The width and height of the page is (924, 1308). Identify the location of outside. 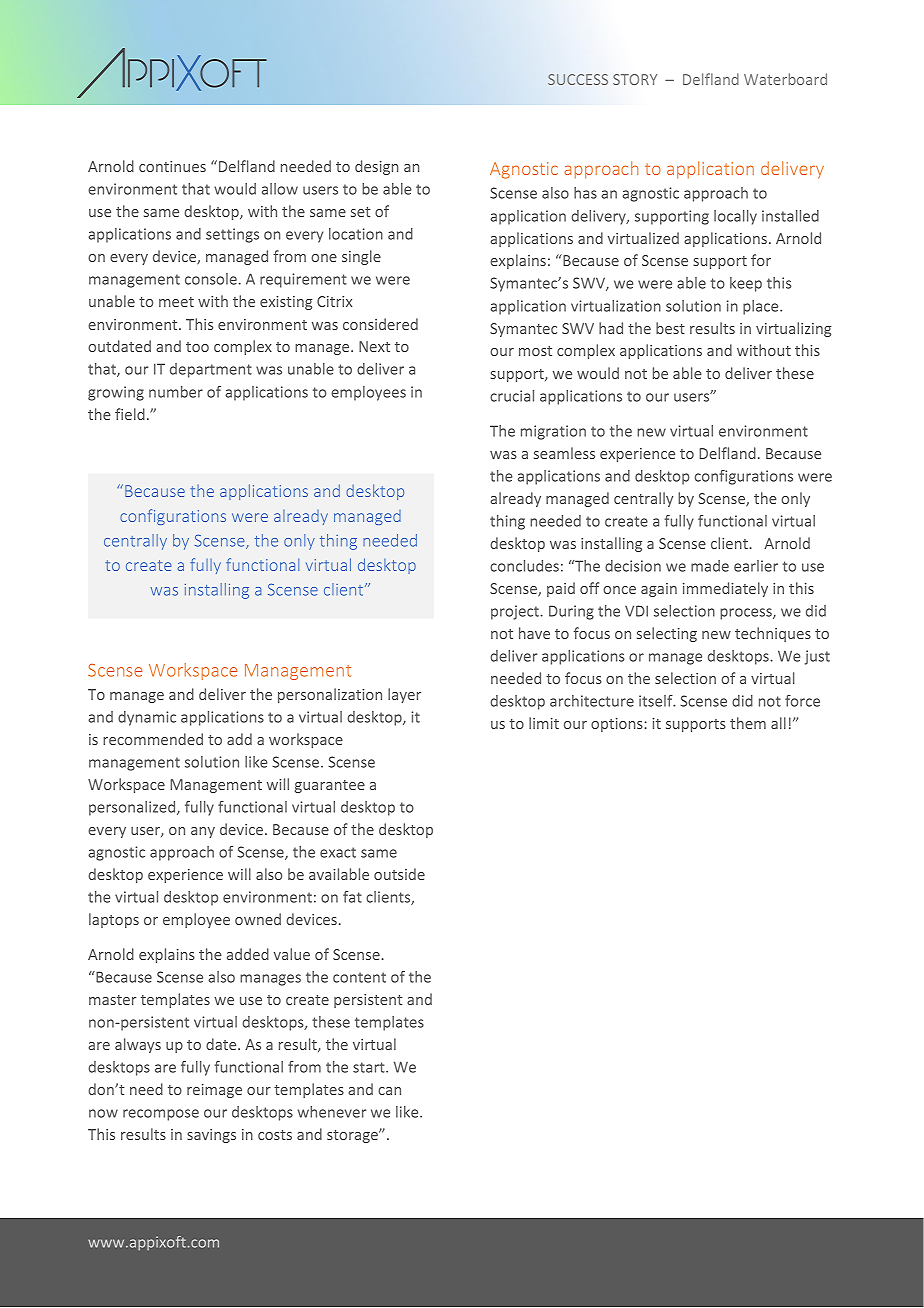
(399, 874).
